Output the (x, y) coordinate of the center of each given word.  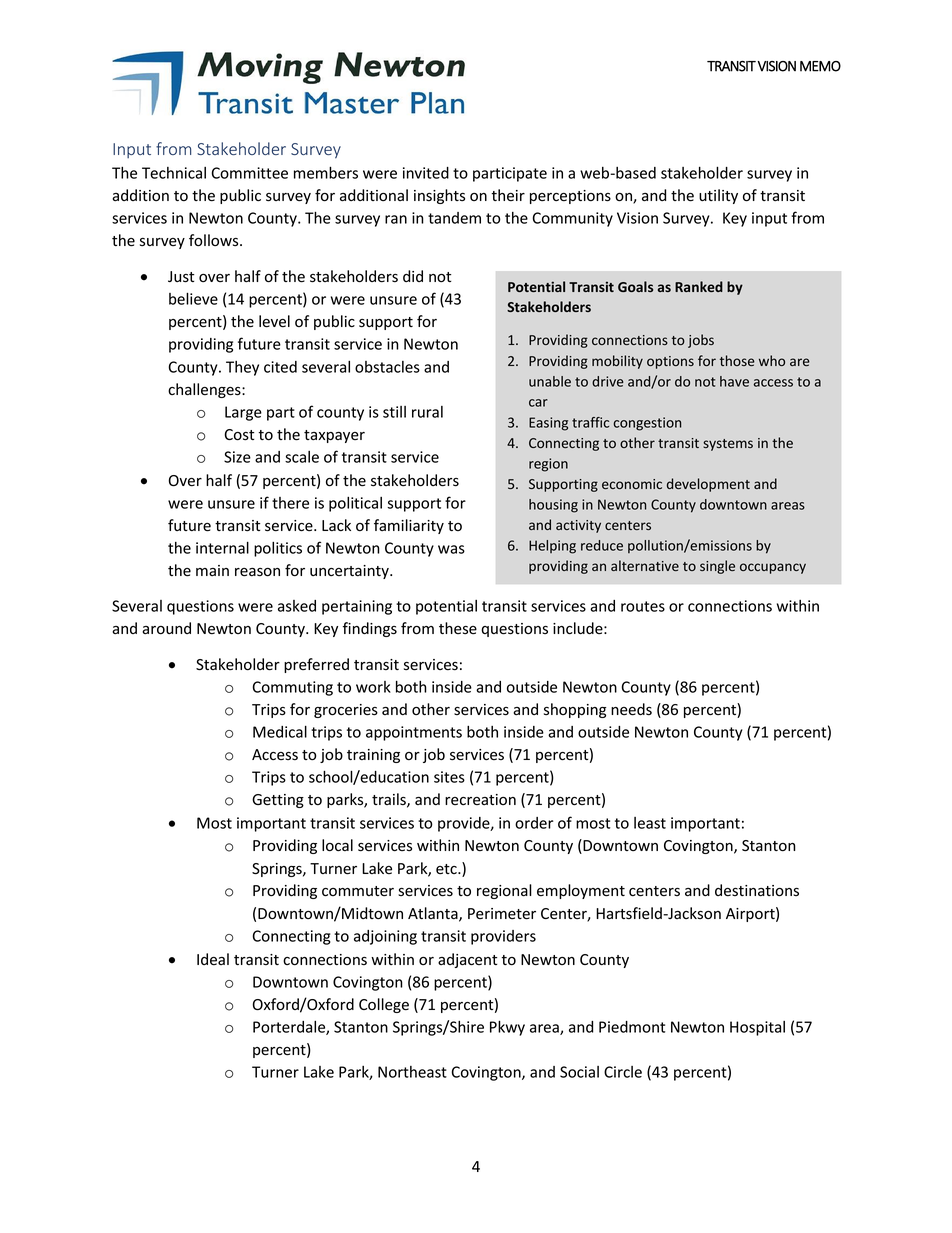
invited (426, 173)
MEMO (820, 66)
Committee (249, 173)
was (451, 549)
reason (257, 572)
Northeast (412, 1072)
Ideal (213, 959)
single (717, 567)
